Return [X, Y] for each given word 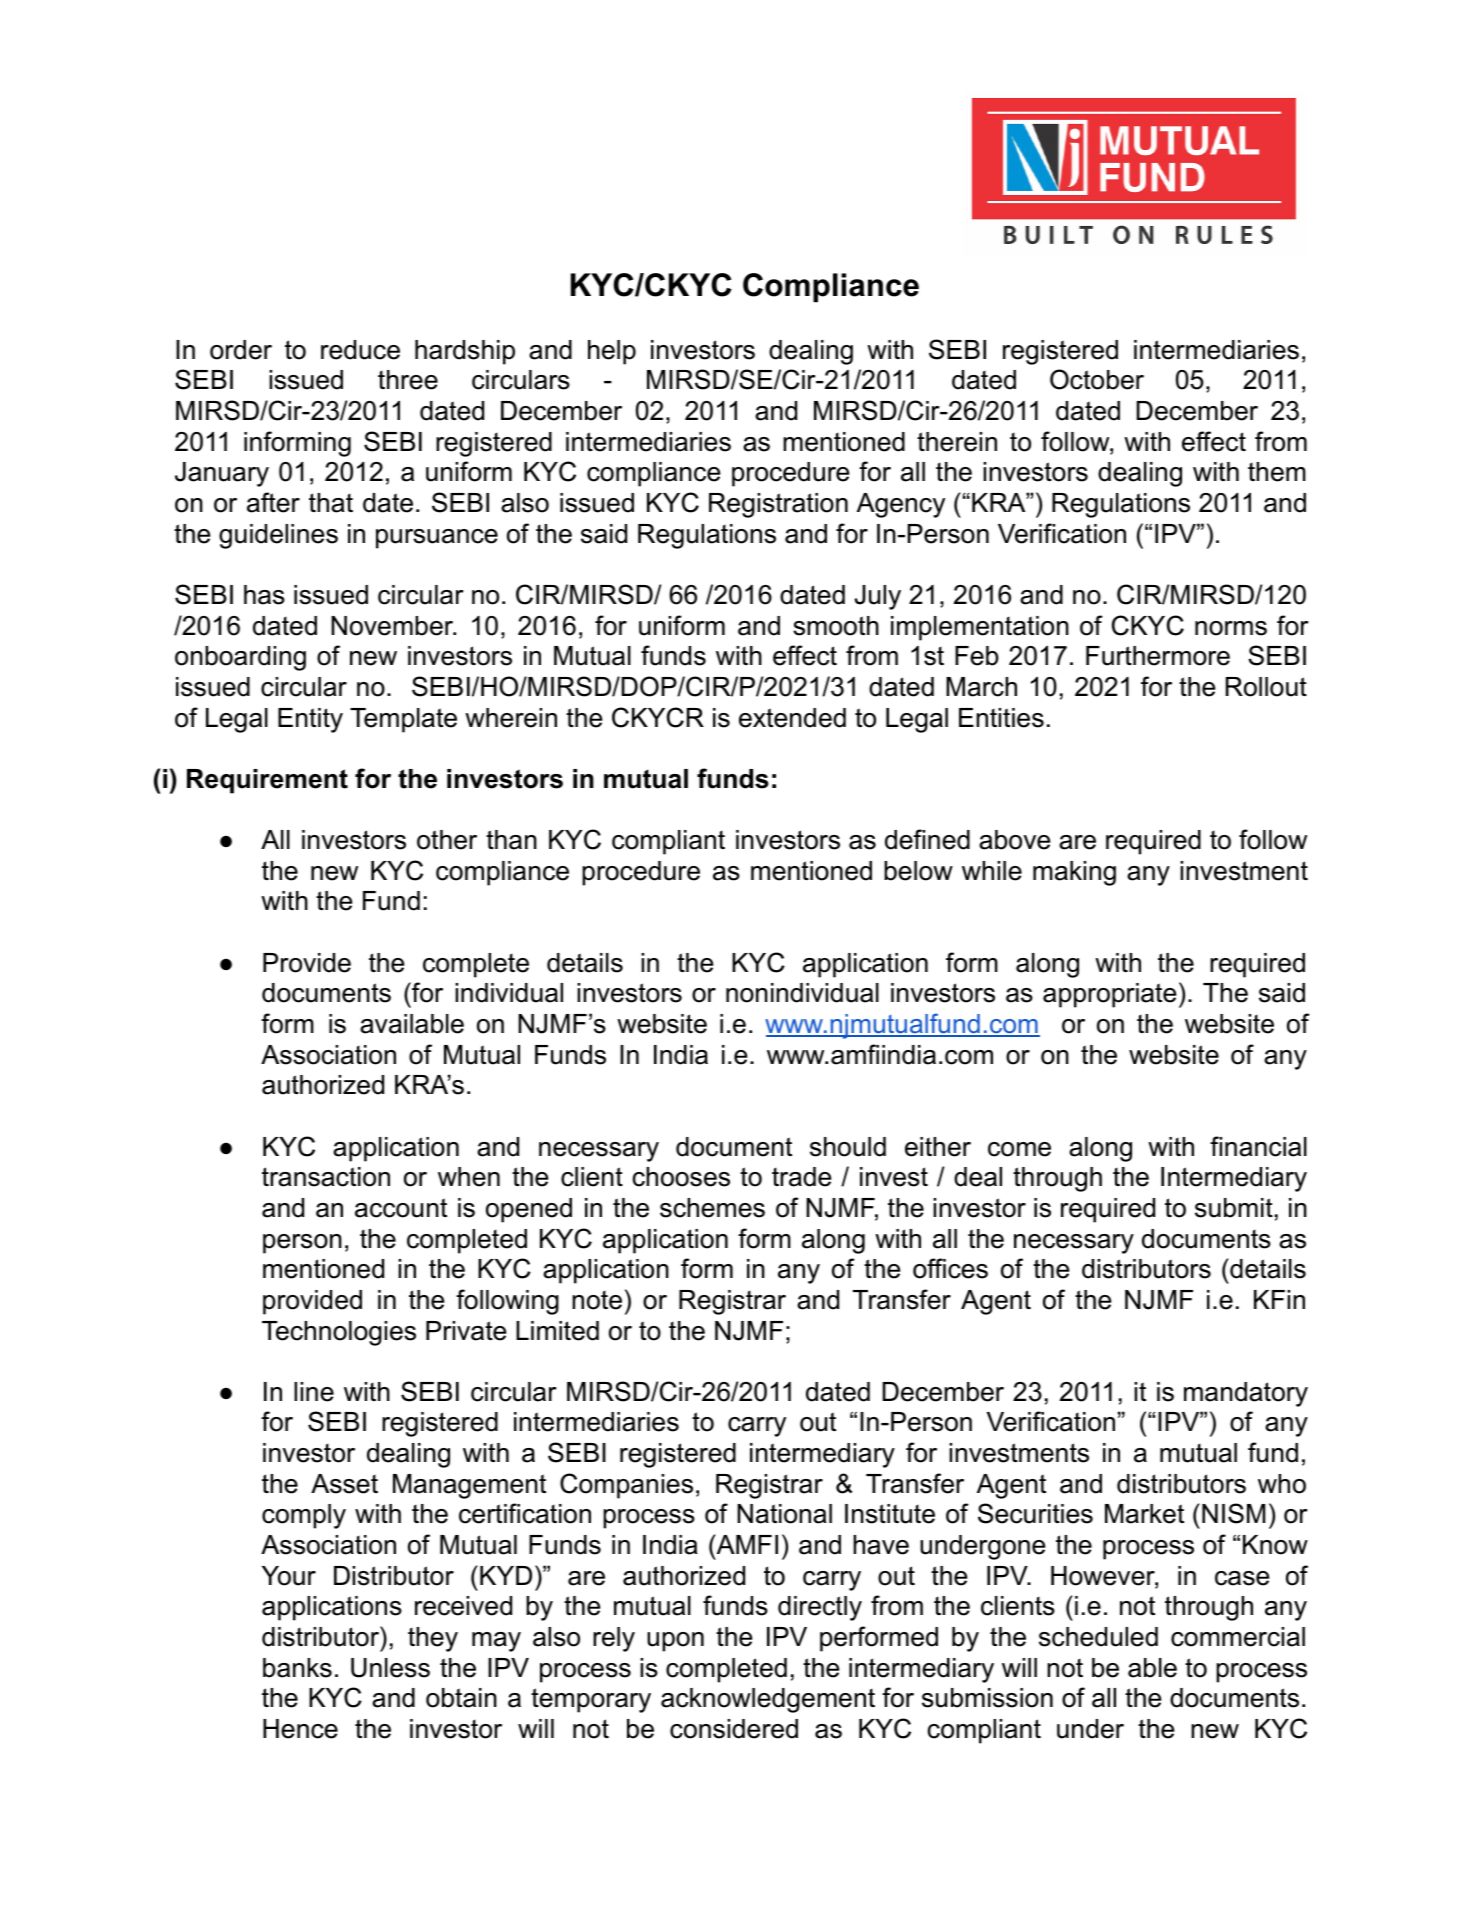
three [408, 380]
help [612, 352]
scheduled [1098, 1637]
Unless [390, 1668]
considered [734, 1729]
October [1097, 379]
